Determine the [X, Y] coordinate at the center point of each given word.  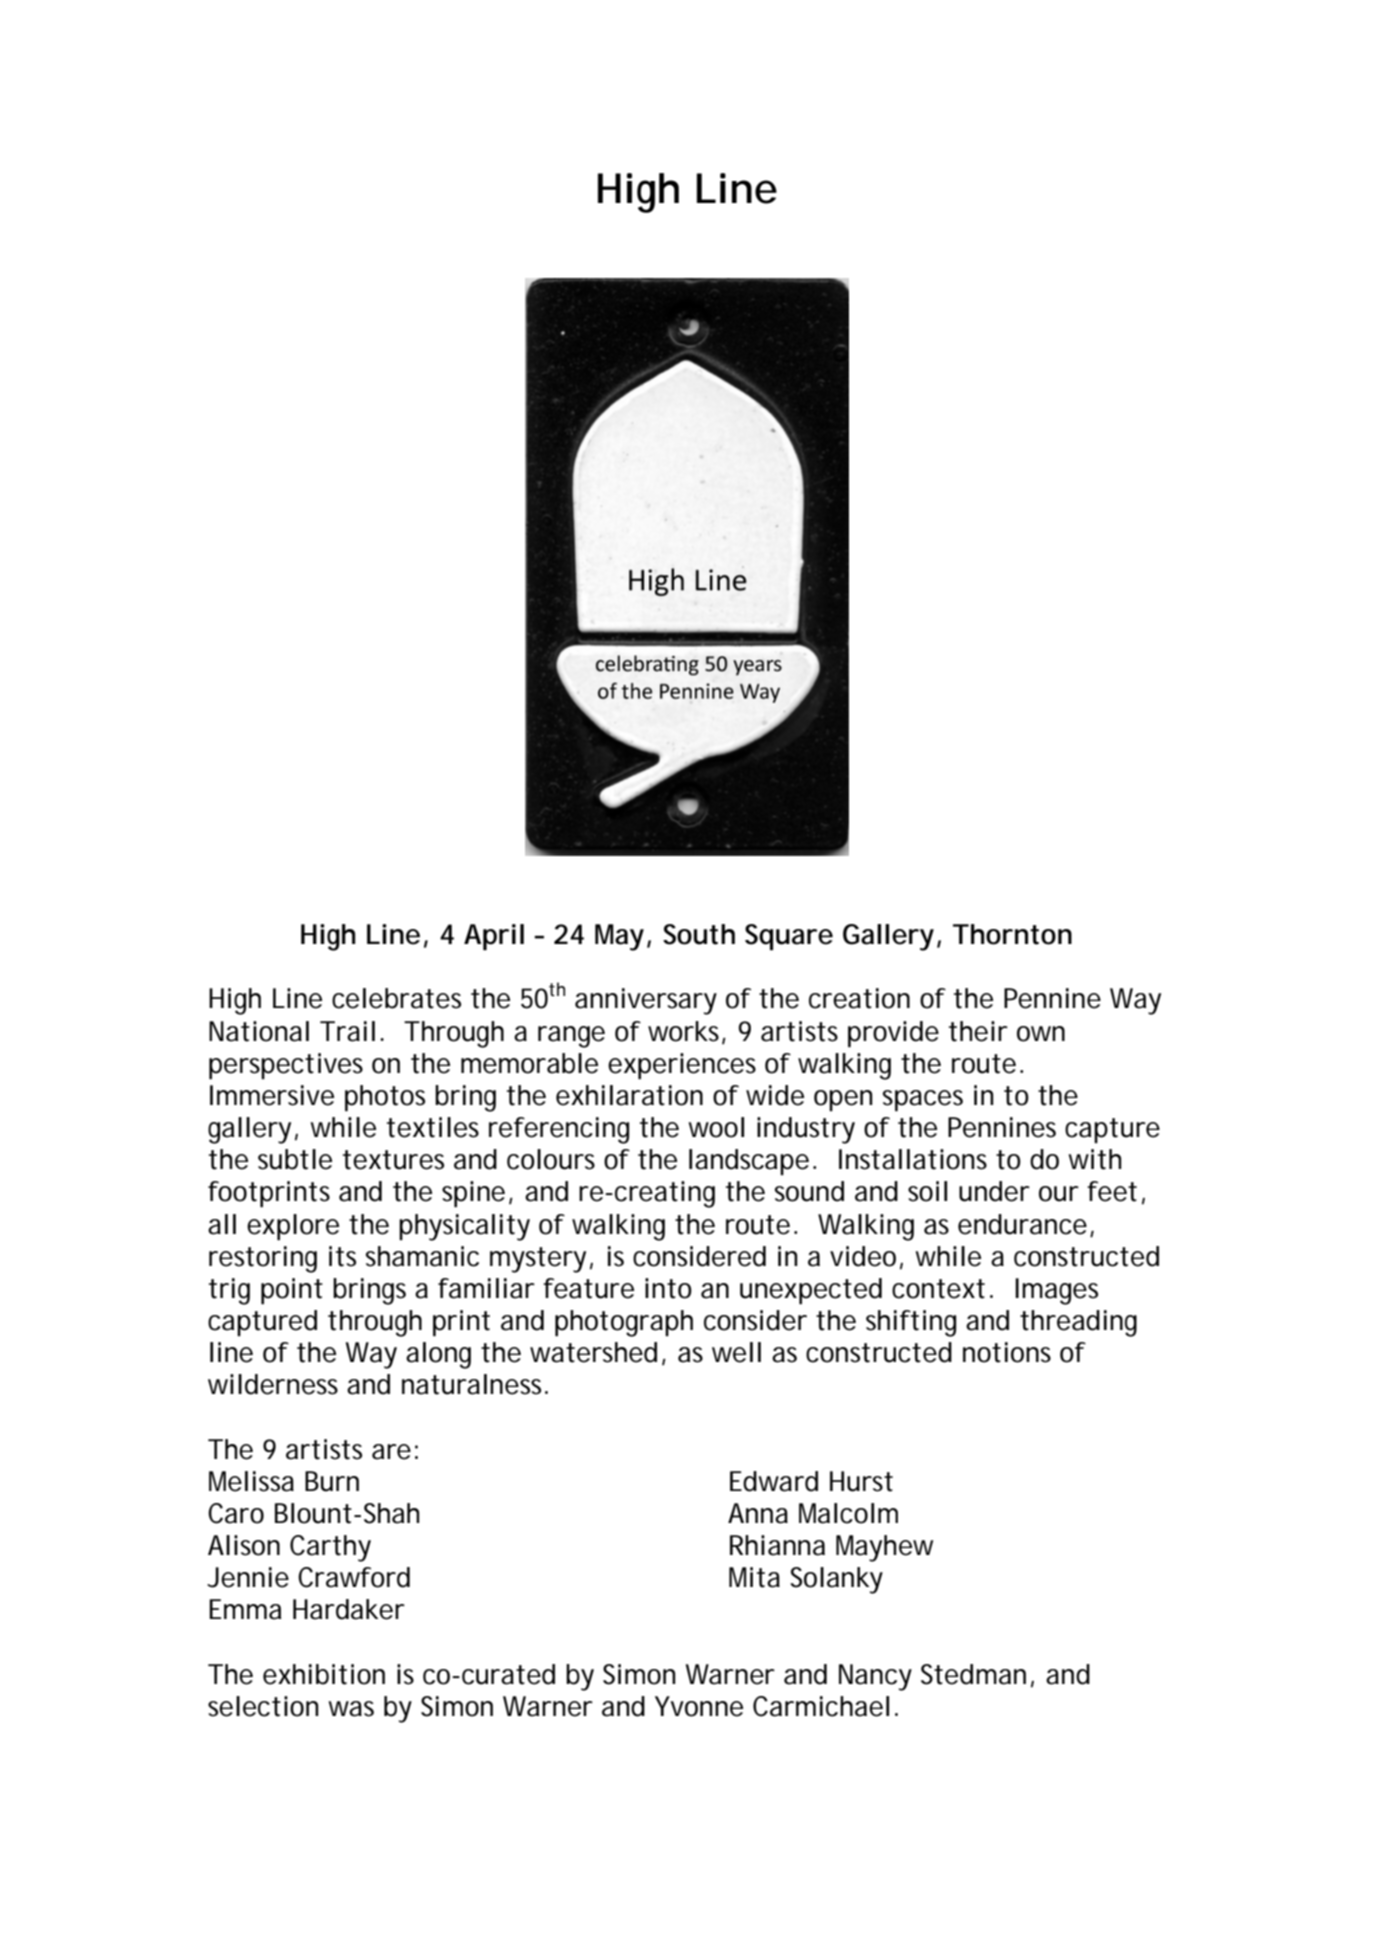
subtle [295, 1159]
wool [716, 1127]
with [1094, 1159]
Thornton [1012, 934]
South [699, 934]
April [494, 937]
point [292, 1291]
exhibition [324, 1674]
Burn [332, 1481]
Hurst [861, 1481]
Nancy [875, 1677]
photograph [624, 1323]
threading [1078, 1323]
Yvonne [699, 1706]
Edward [774, 1481]
